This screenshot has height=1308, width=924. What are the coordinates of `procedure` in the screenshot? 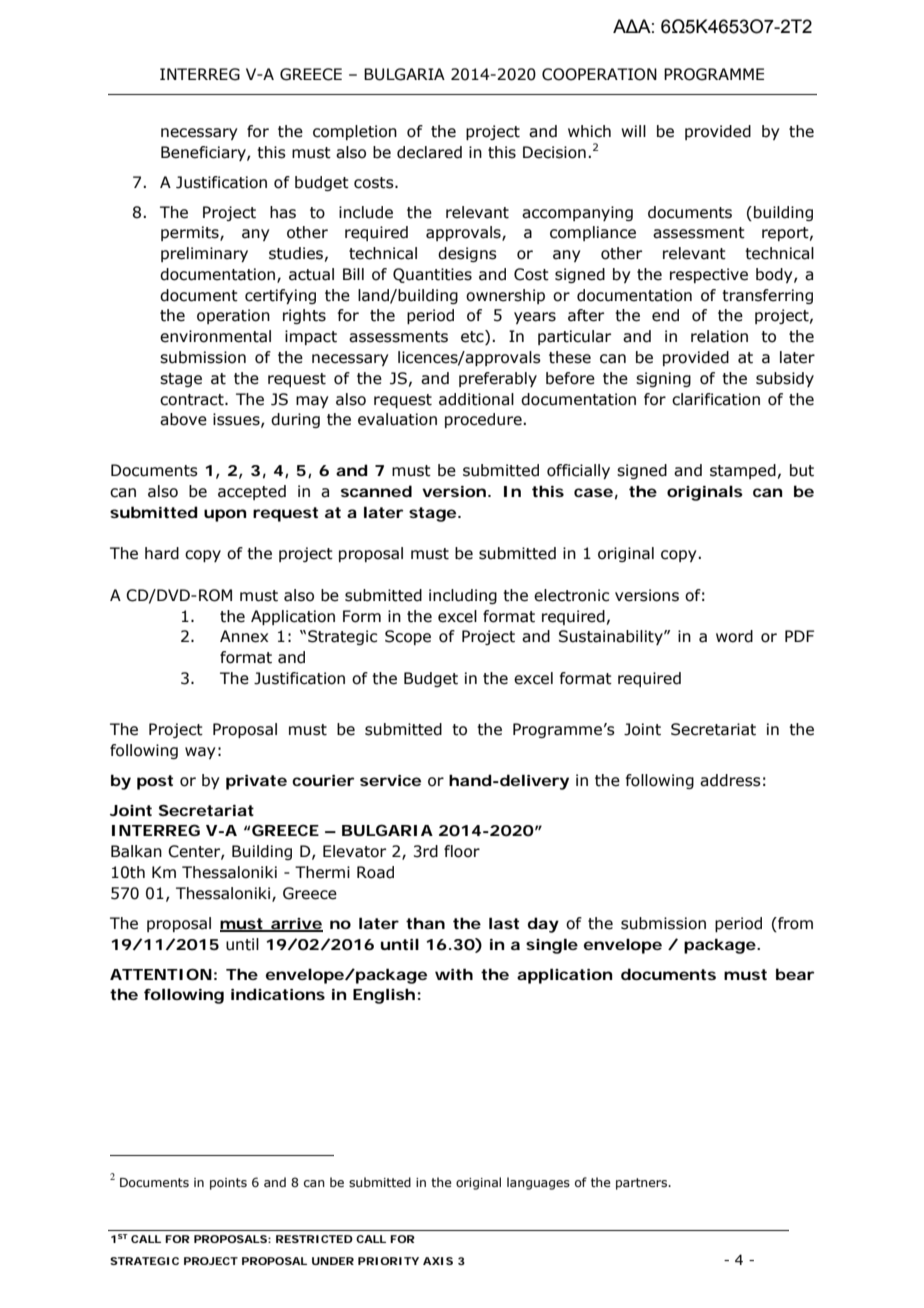 It's located at (484, 420).
